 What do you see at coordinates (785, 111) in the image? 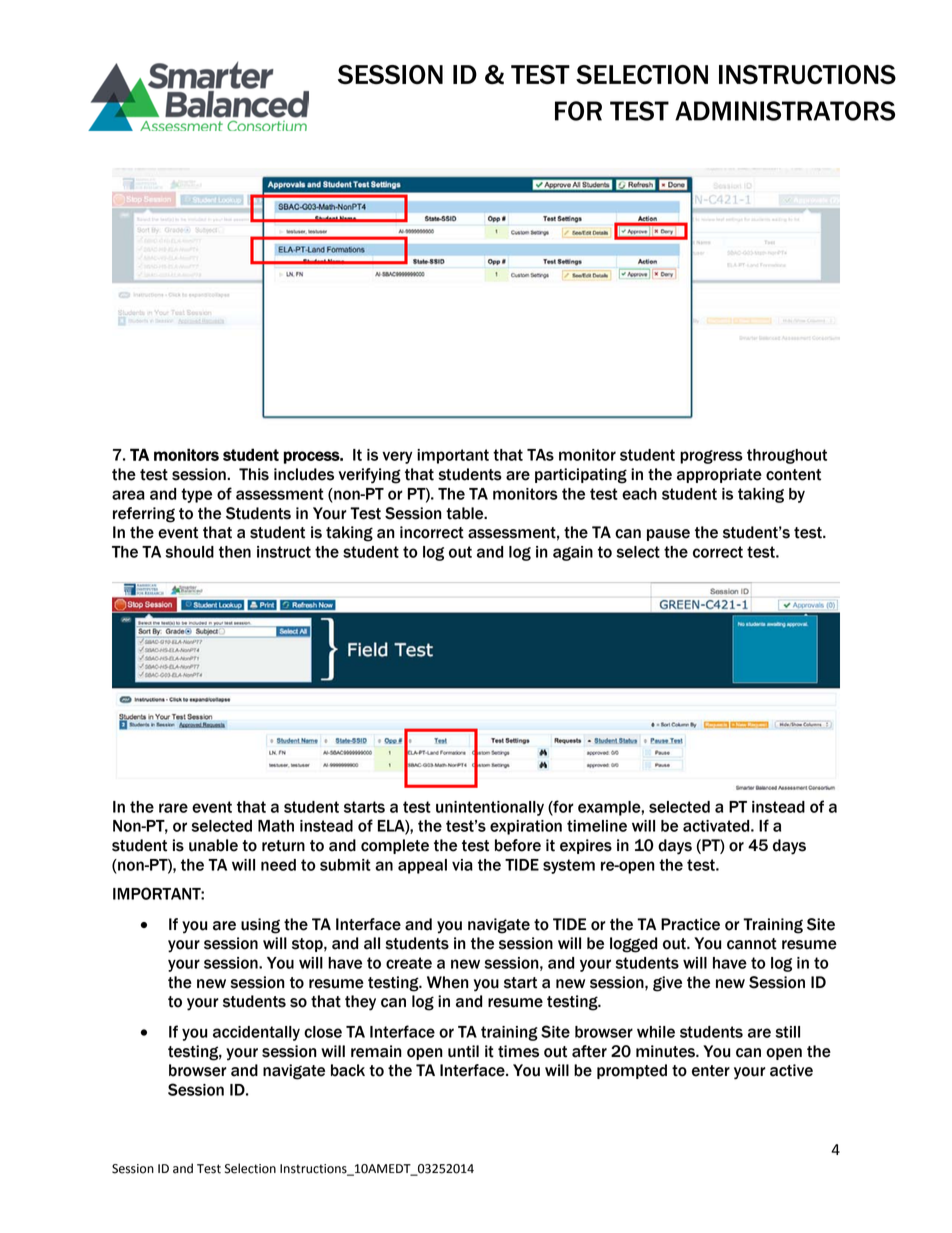
I see `ADMINISTRATORS` at bounding box center [785, 111].
